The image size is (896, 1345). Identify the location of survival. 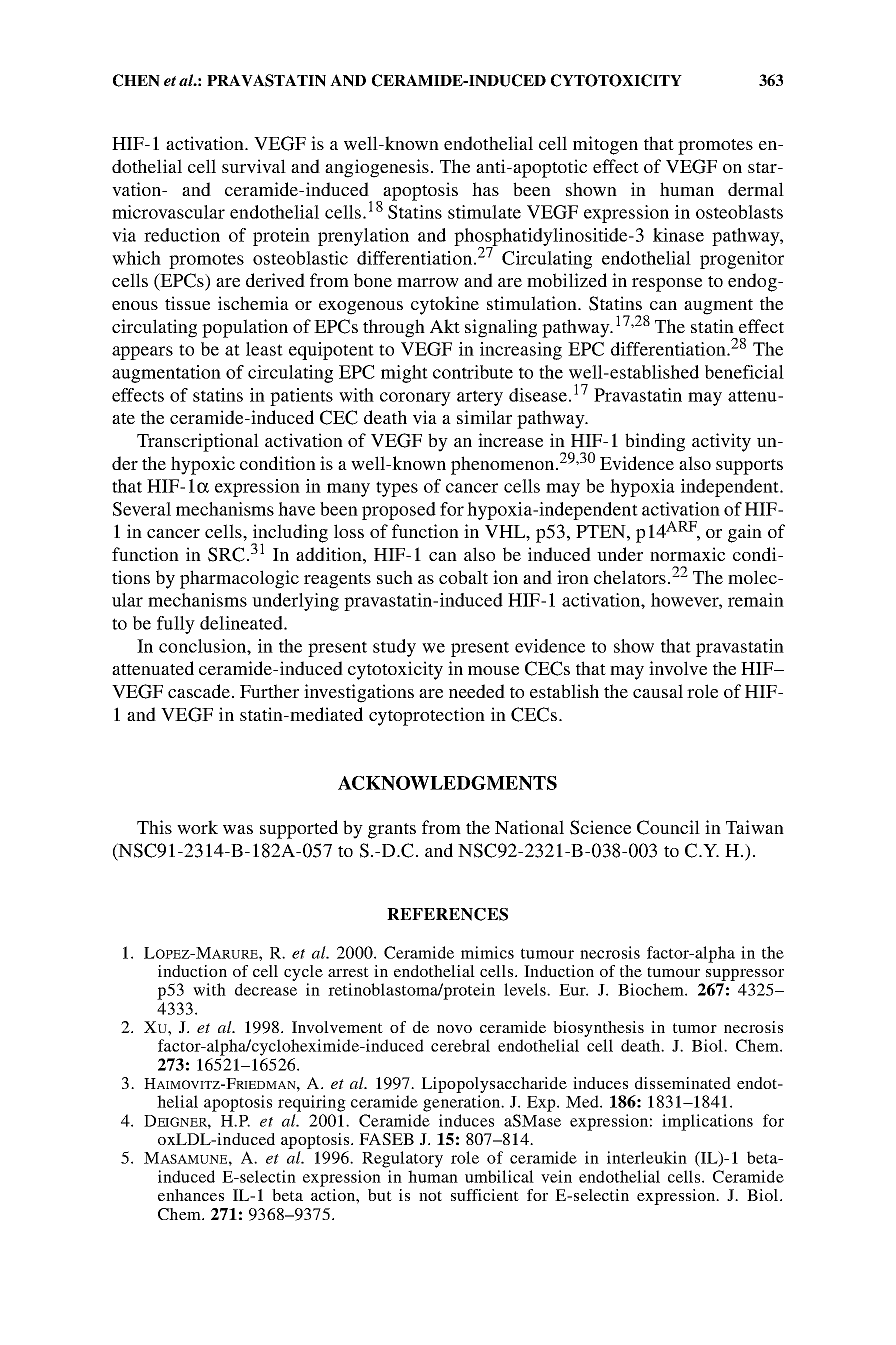
(254, 166).
